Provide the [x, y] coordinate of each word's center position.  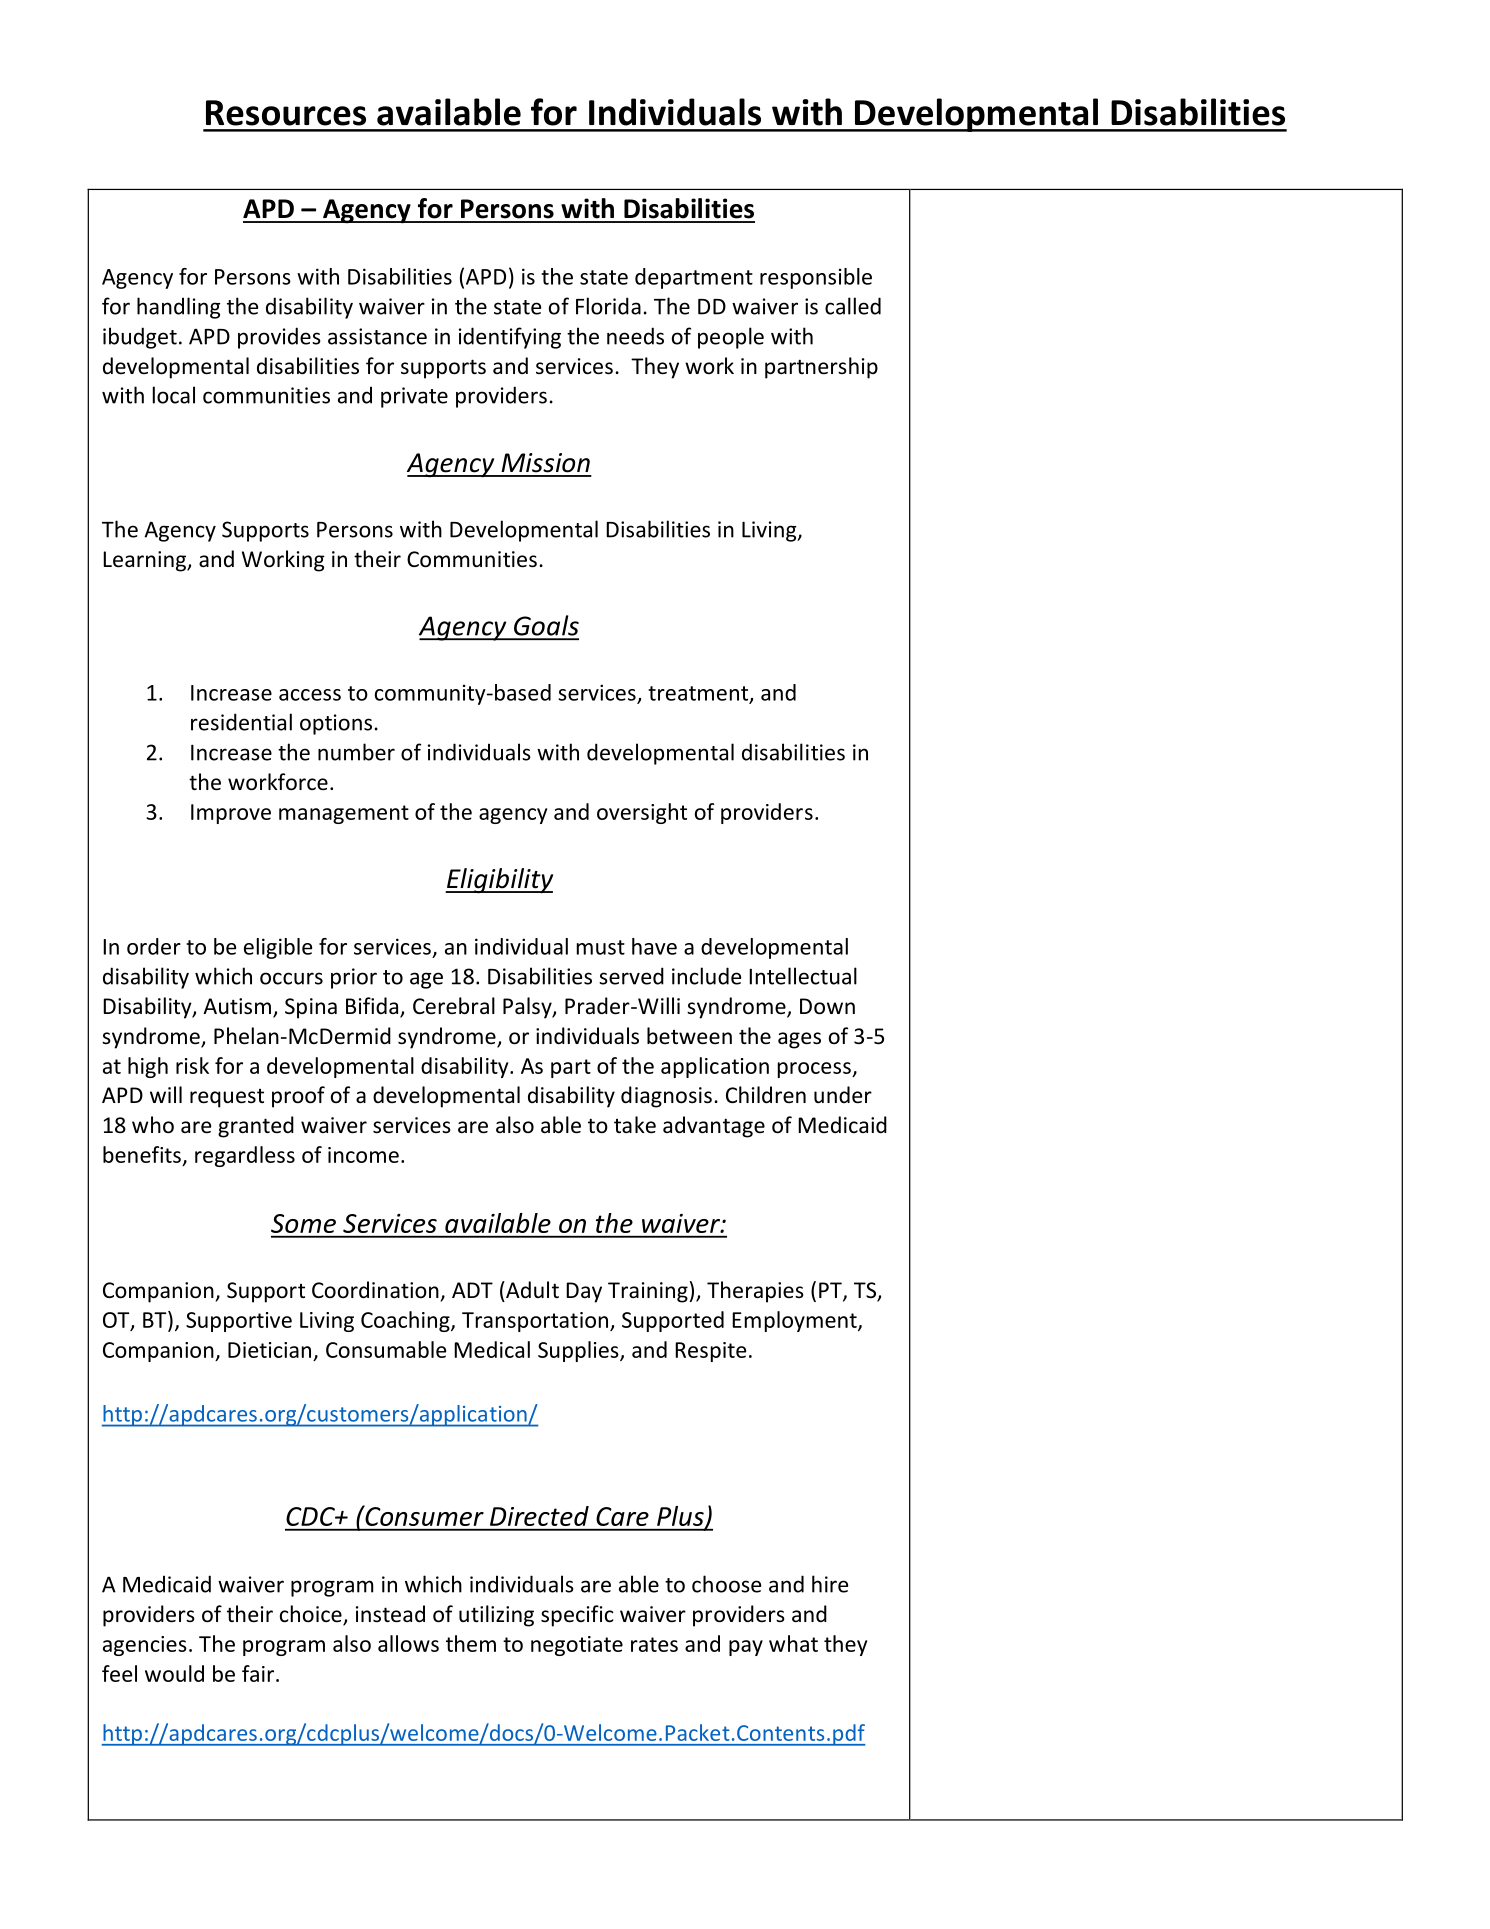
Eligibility [499, 880]
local [174, 395]
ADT [472, 1290]
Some [303, 1223]
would [174, 1673]
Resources [286, 113]
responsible [816, 278]
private [414, 397]
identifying [510, 338]
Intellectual [803, 976]
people [731, 338]
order [154, 946]
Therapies [755, 1292]
